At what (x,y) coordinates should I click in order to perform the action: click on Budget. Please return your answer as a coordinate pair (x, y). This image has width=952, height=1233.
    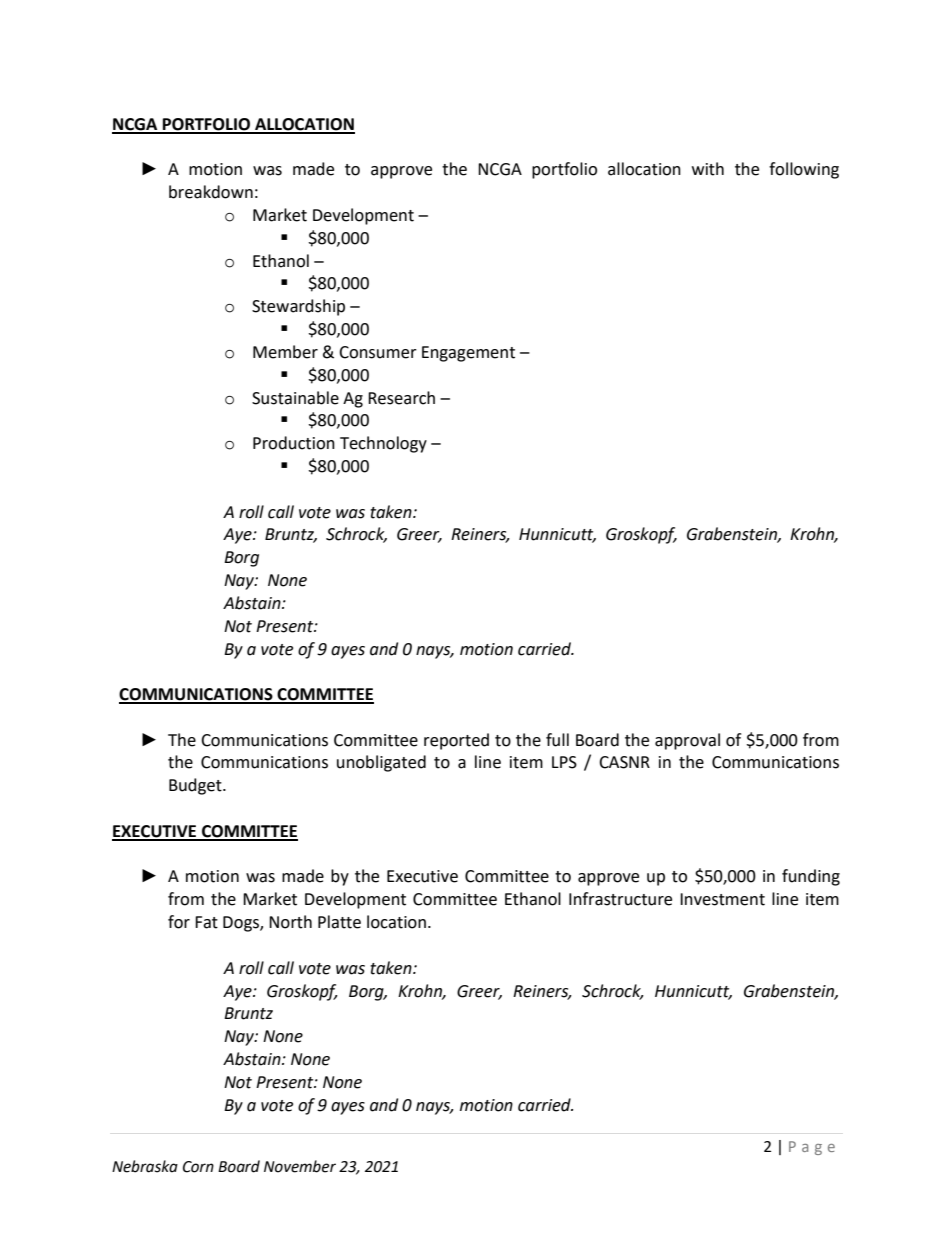
    Looking at the image, I should click on (196, 786).
